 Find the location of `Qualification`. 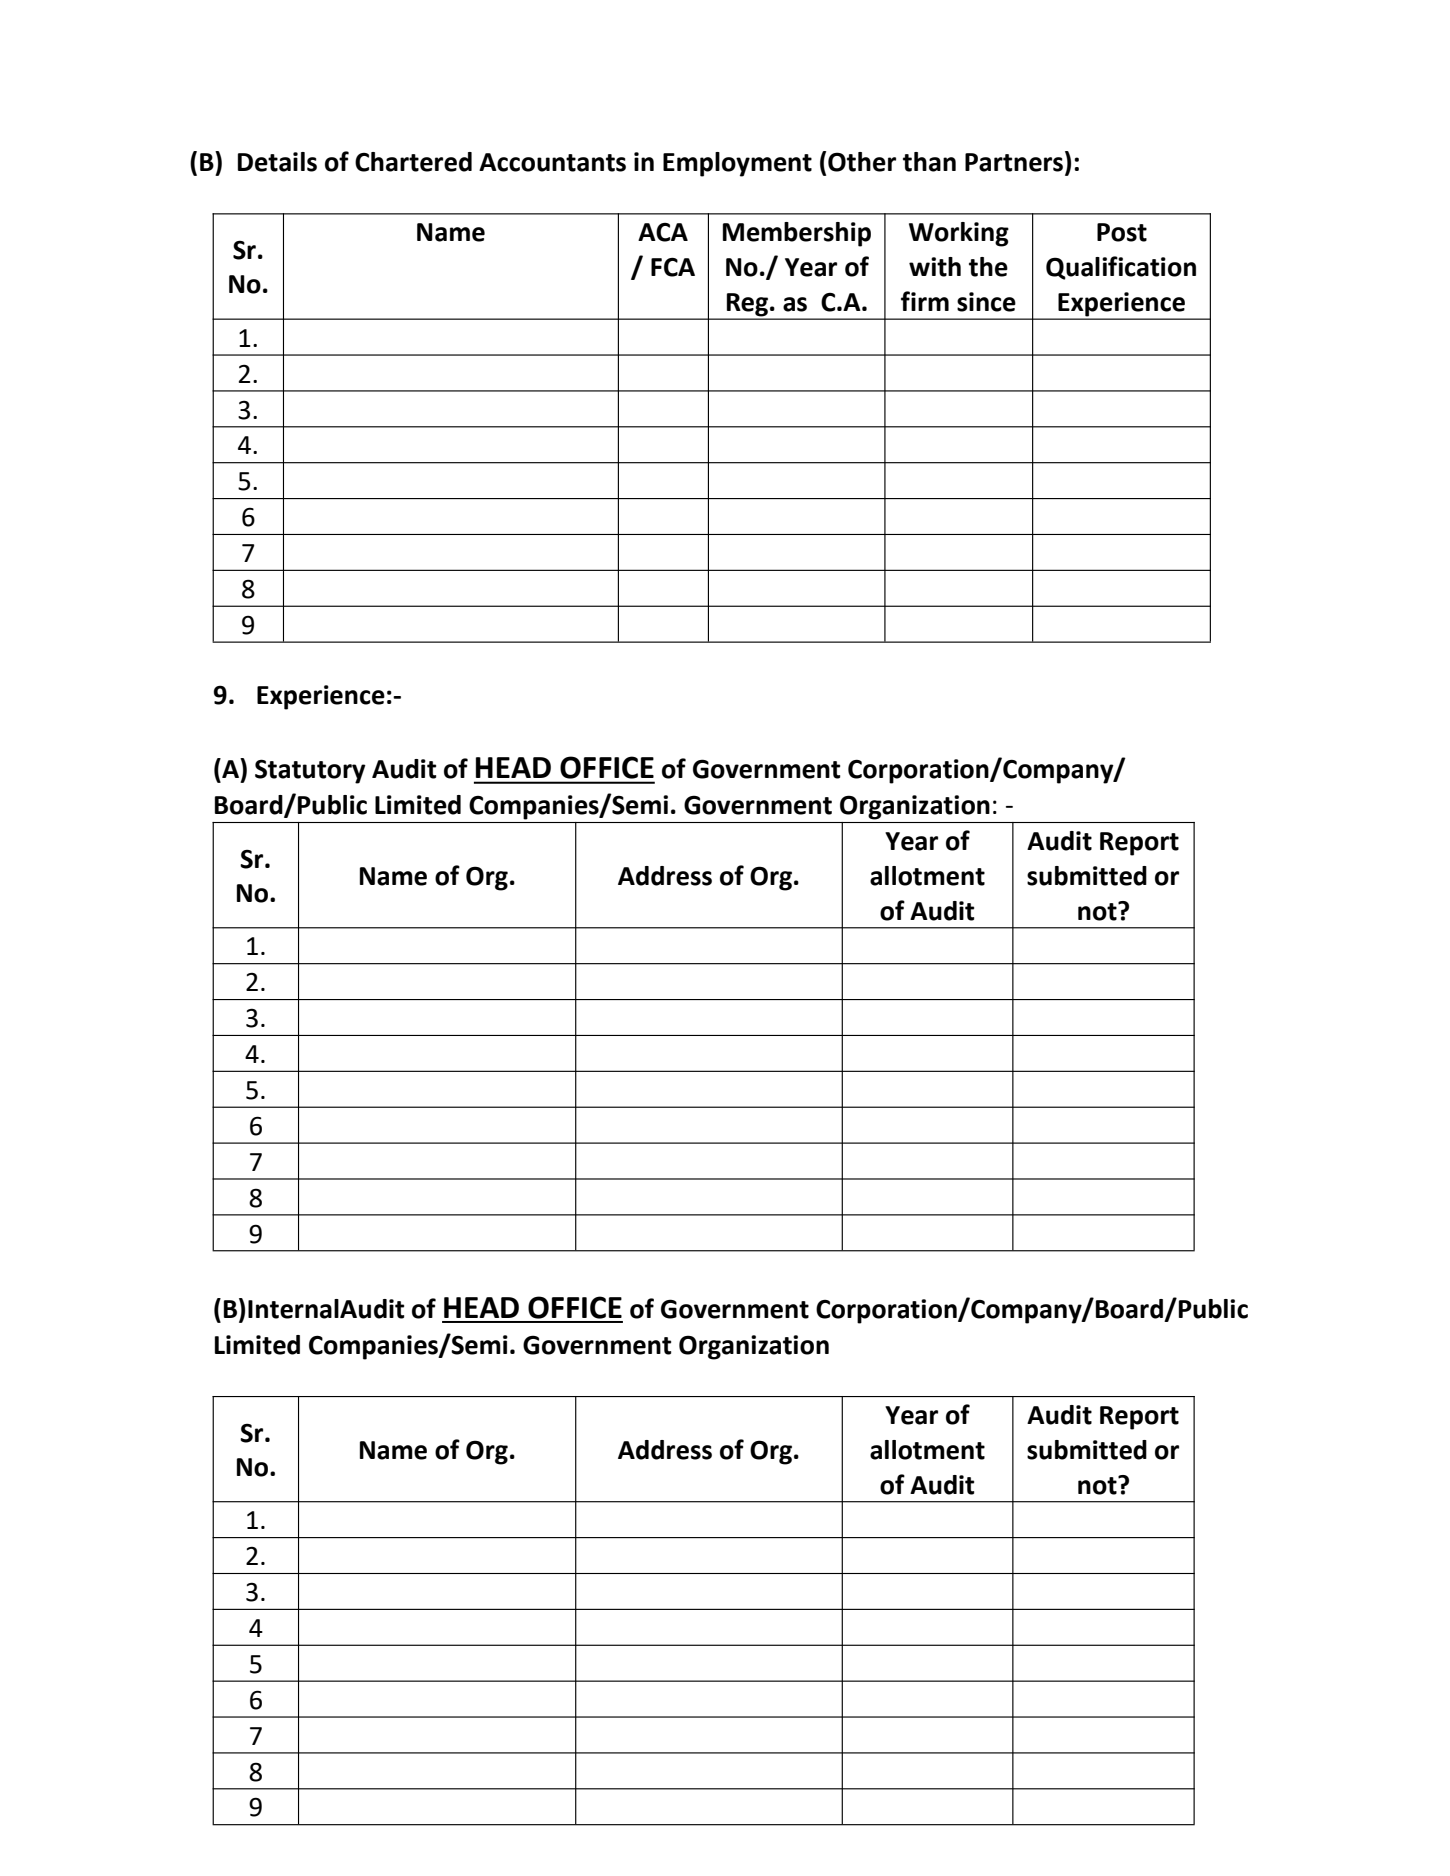

Qualification is located at coordinates (1121, 268).
